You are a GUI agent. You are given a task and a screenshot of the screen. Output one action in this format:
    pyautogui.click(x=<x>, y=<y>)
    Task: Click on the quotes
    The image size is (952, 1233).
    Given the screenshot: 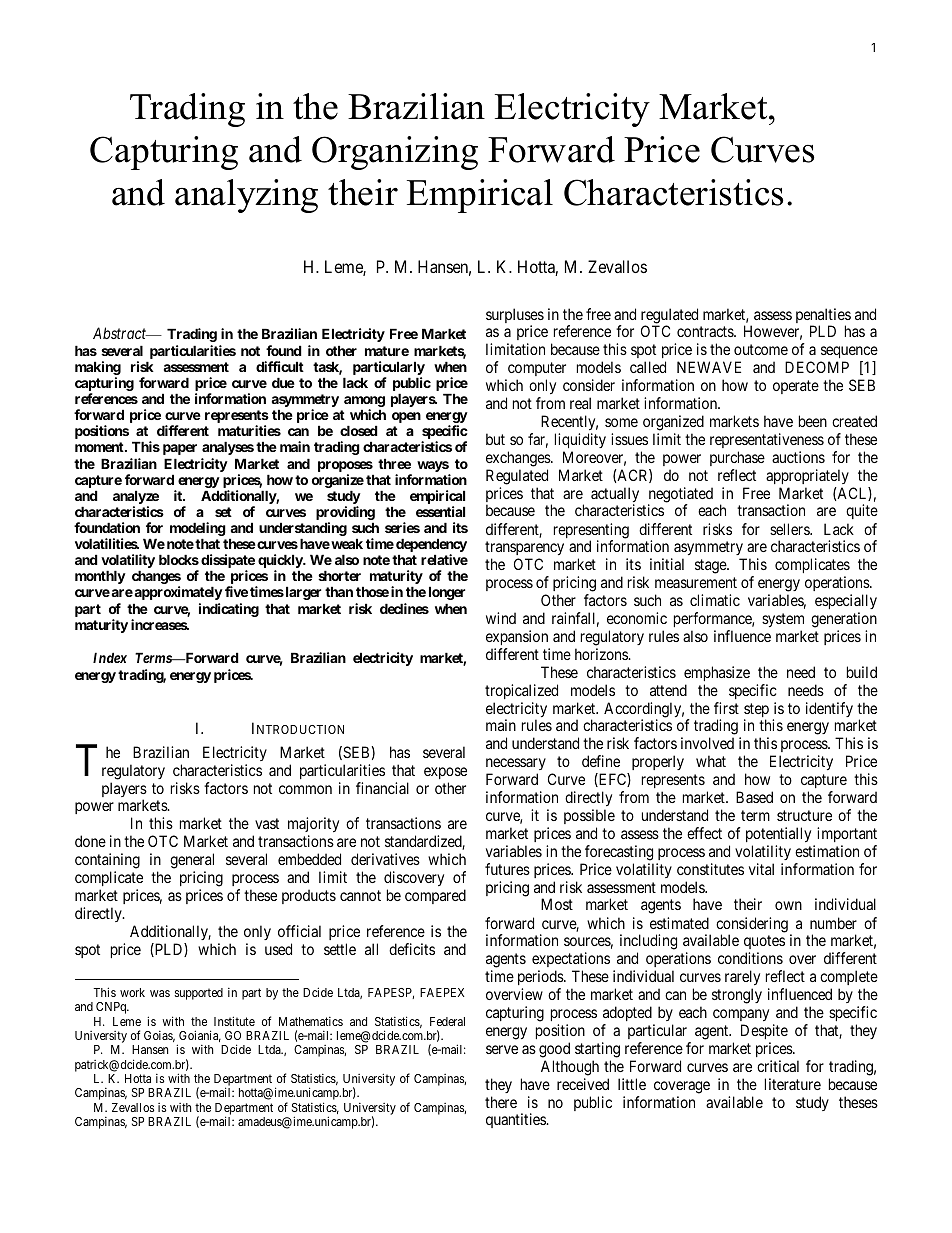 What is the action you would take?
    pyautogui.click(x=764, y=944)
